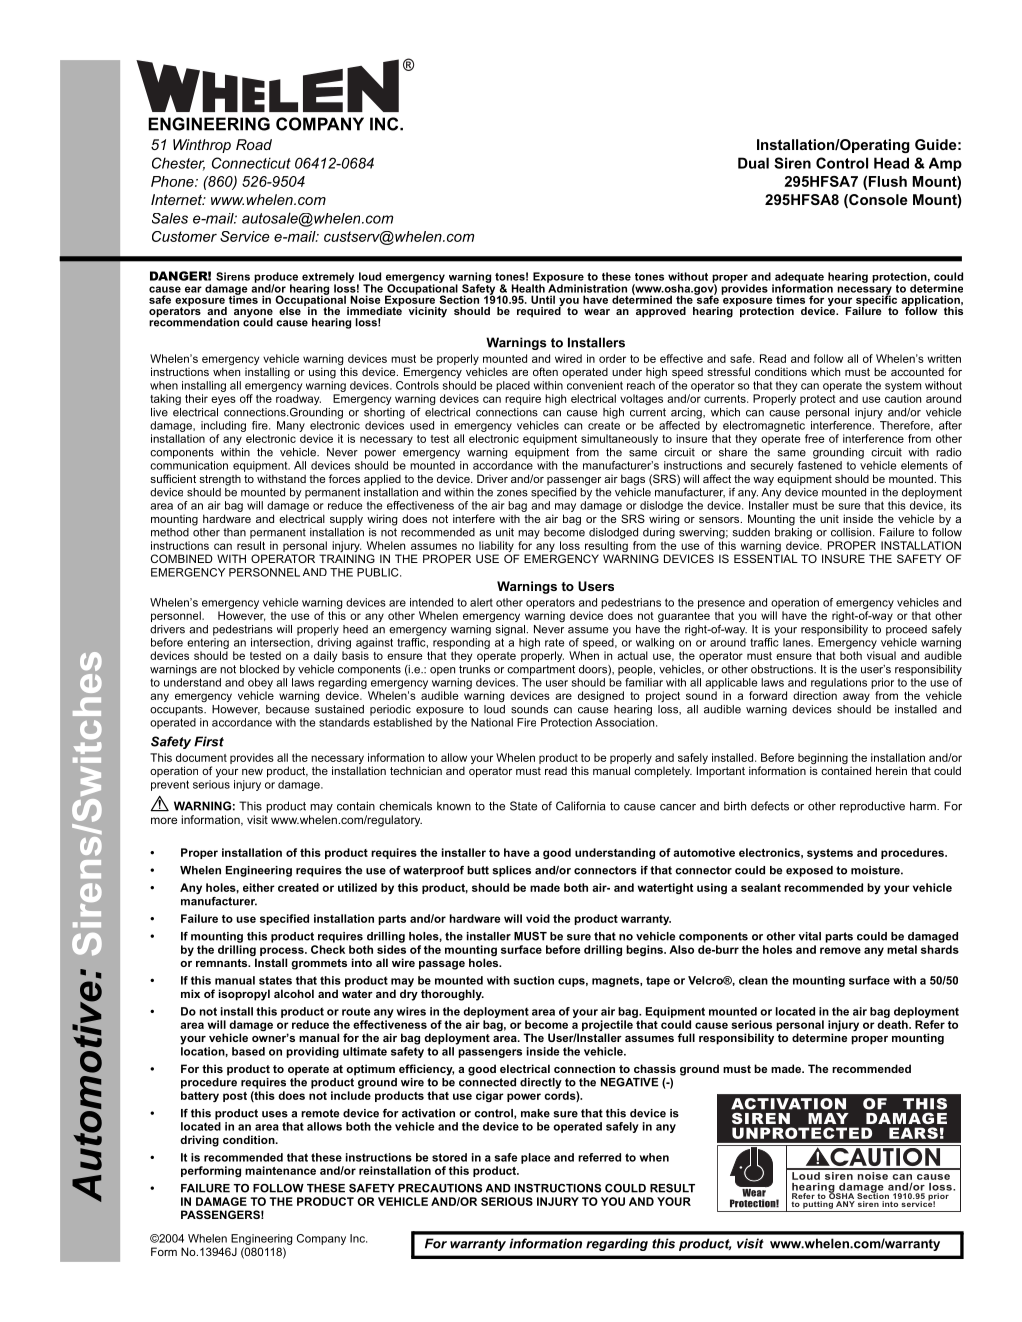  I want to click on Connecticut, so click(251, 163).
